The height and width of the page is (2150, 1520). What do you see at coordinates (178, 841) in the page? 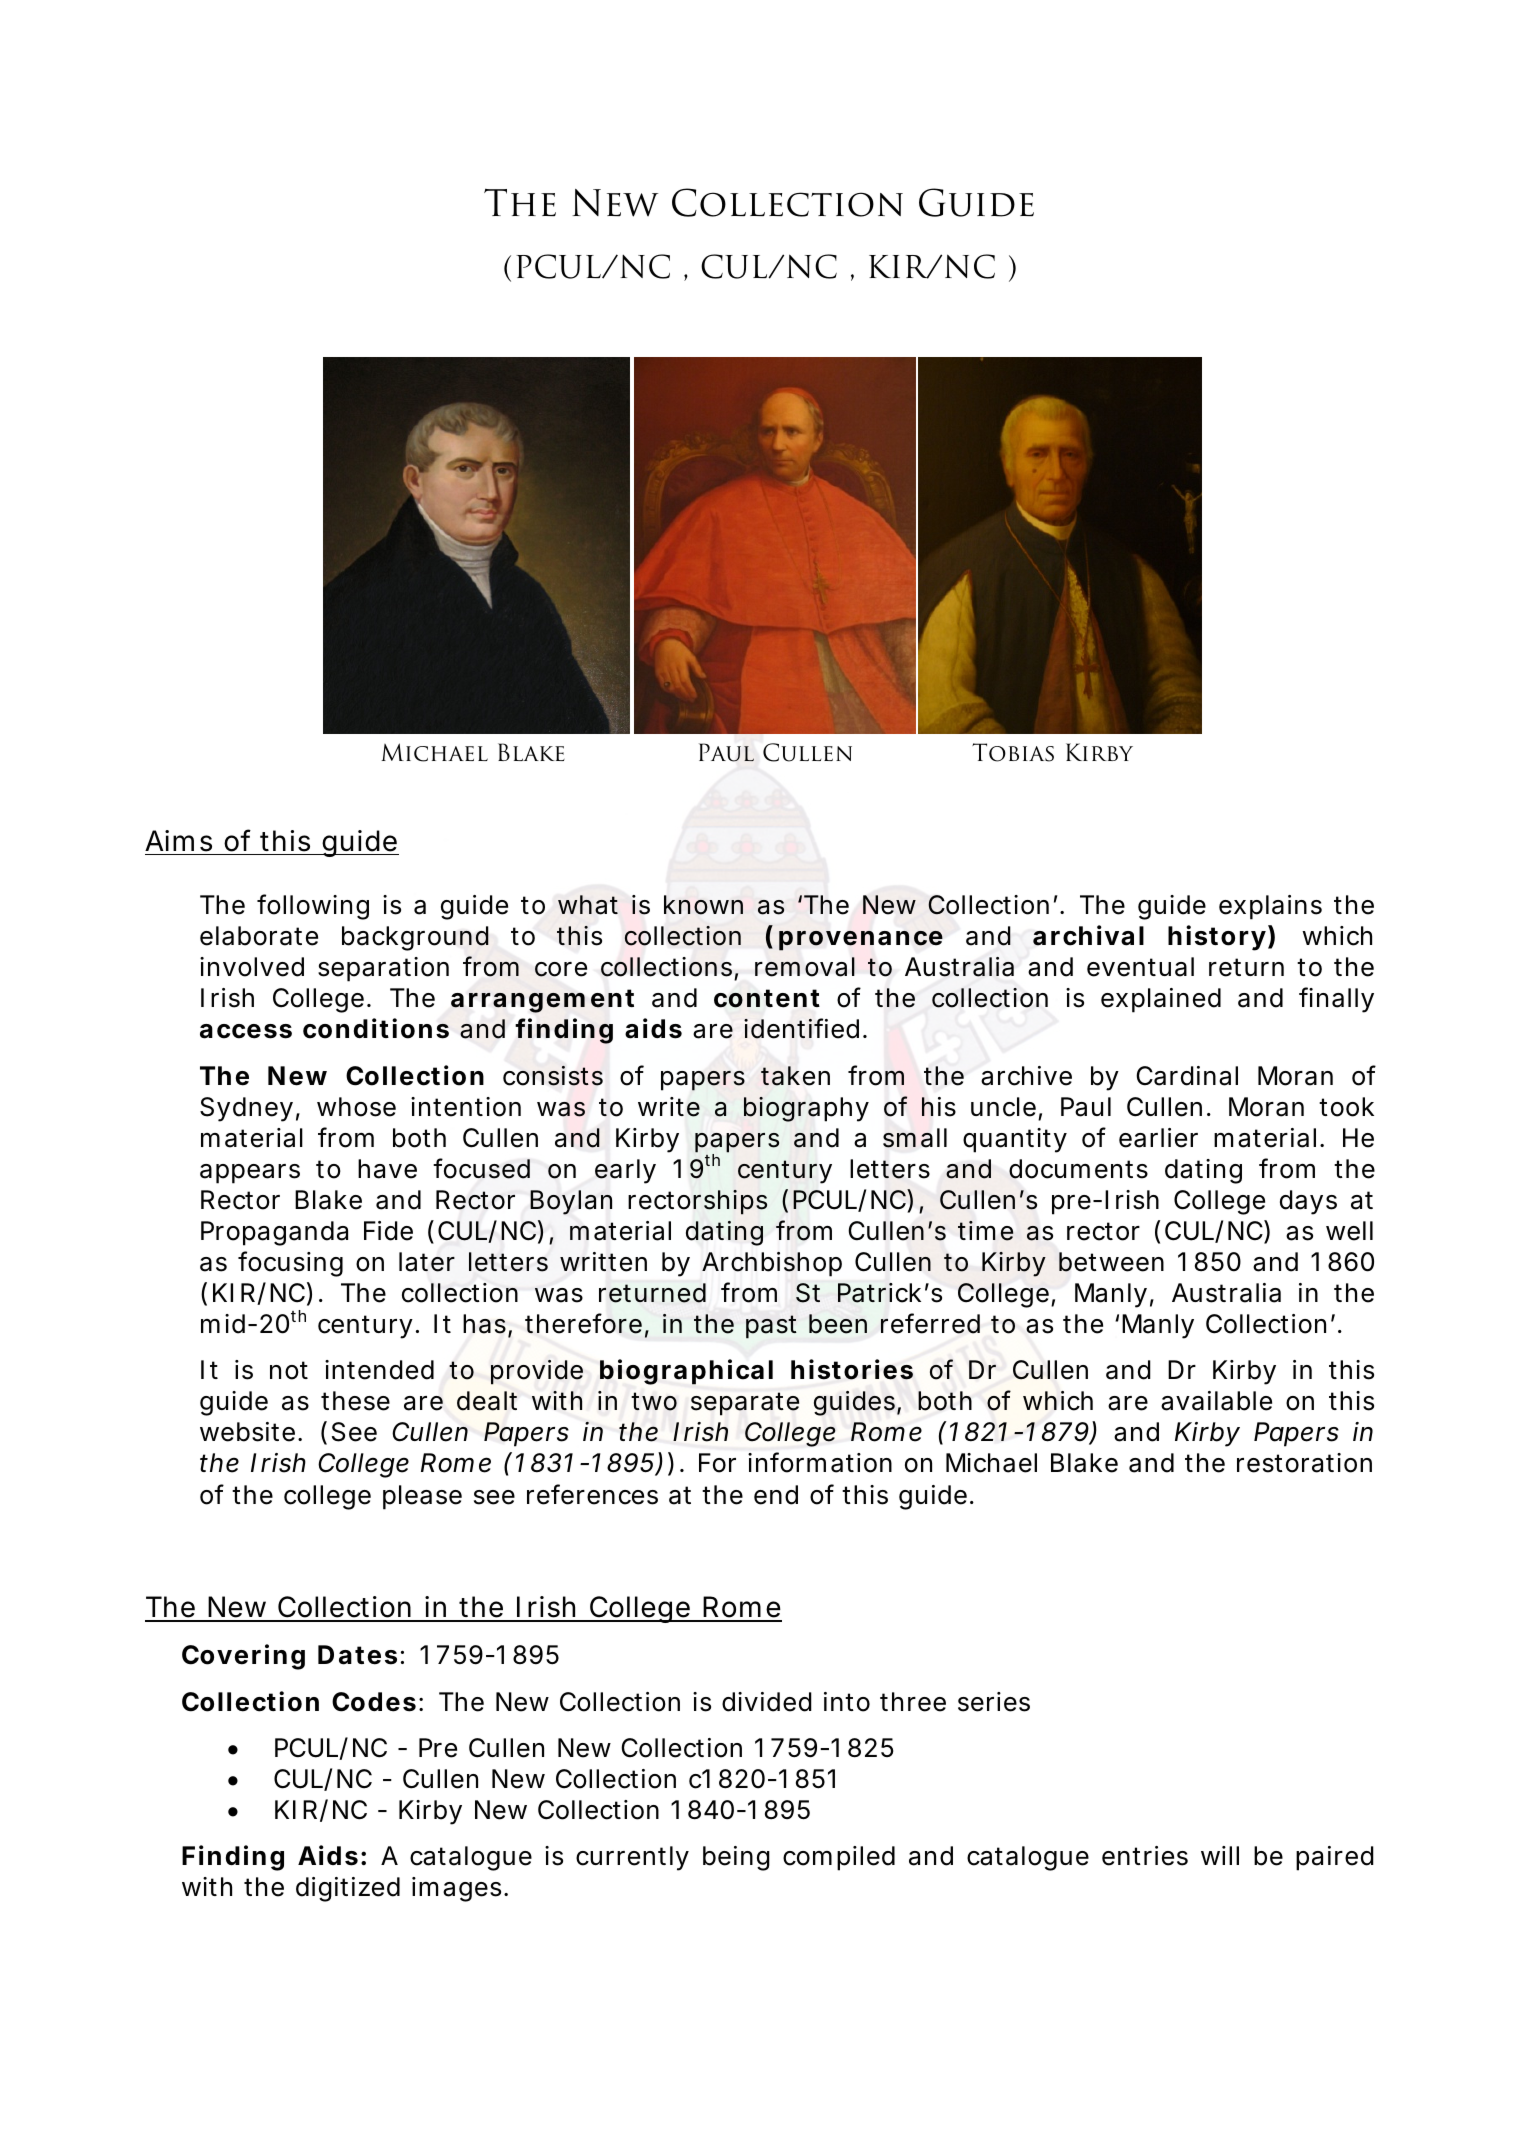
I see `Aims` at bounding box center [178, 841].
